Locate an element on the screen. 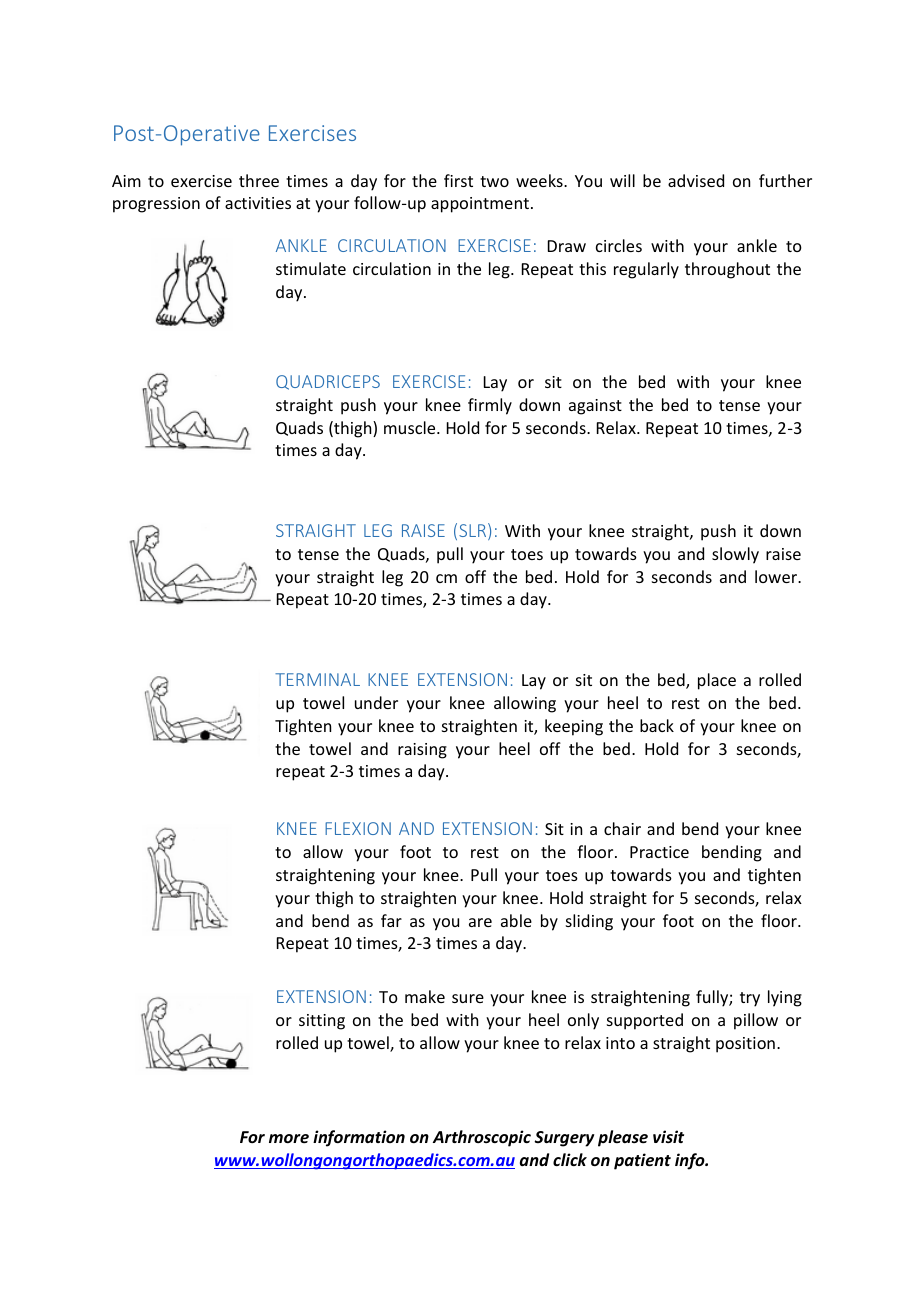 The image size is (924, 1307). place is located at coordinates (717, 681).
